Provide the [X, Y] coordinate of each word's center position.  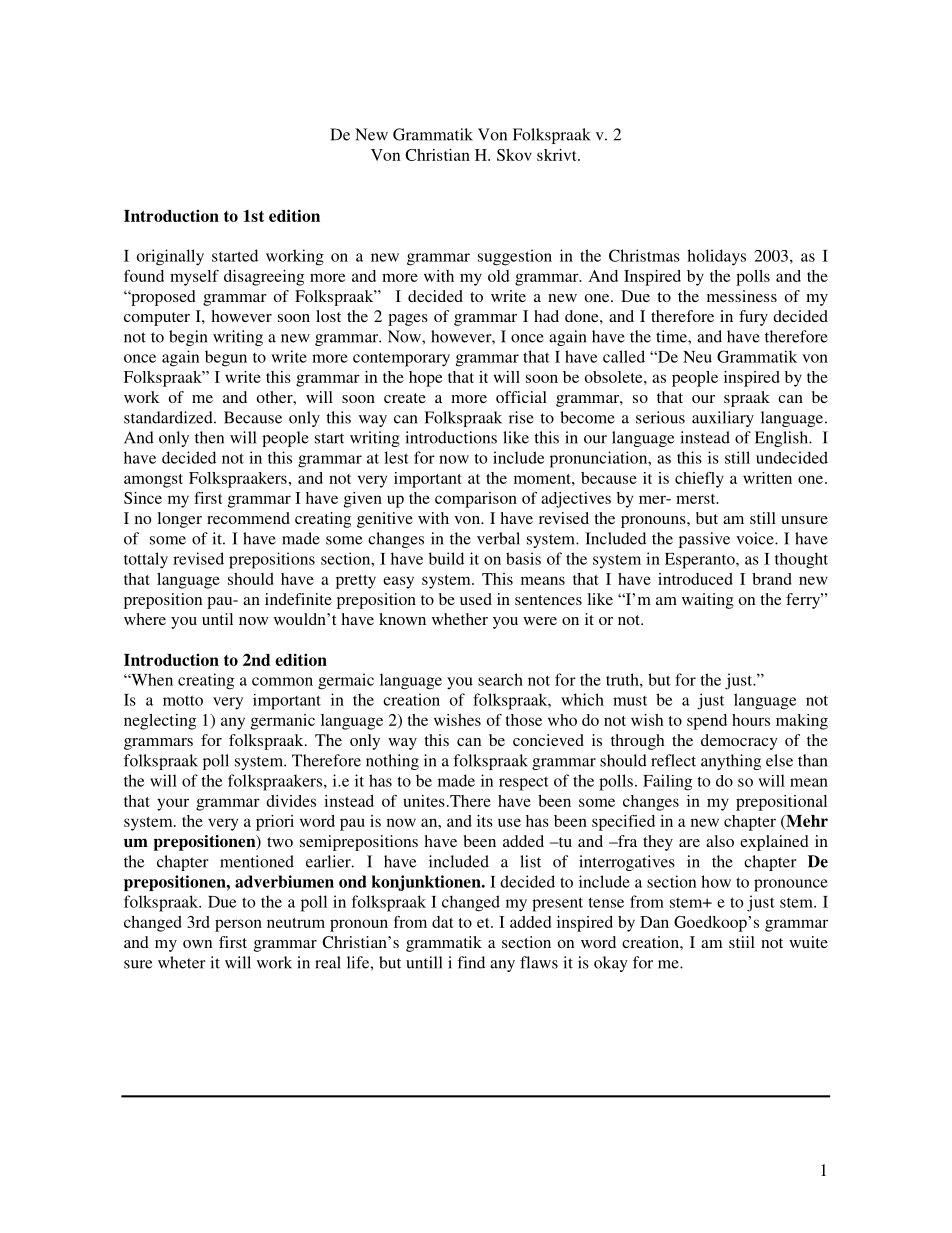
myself [194, 278]
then [209, 437]
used [476, 599]
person [238, 925]
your [173, 804]
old [498, 276]
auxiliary [723, 419]
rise [521, 417]
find [471, 962]
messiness [742, 296]
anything [731, 762]
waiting [708, 601]
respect [524, 783]
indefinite [298, 599]
